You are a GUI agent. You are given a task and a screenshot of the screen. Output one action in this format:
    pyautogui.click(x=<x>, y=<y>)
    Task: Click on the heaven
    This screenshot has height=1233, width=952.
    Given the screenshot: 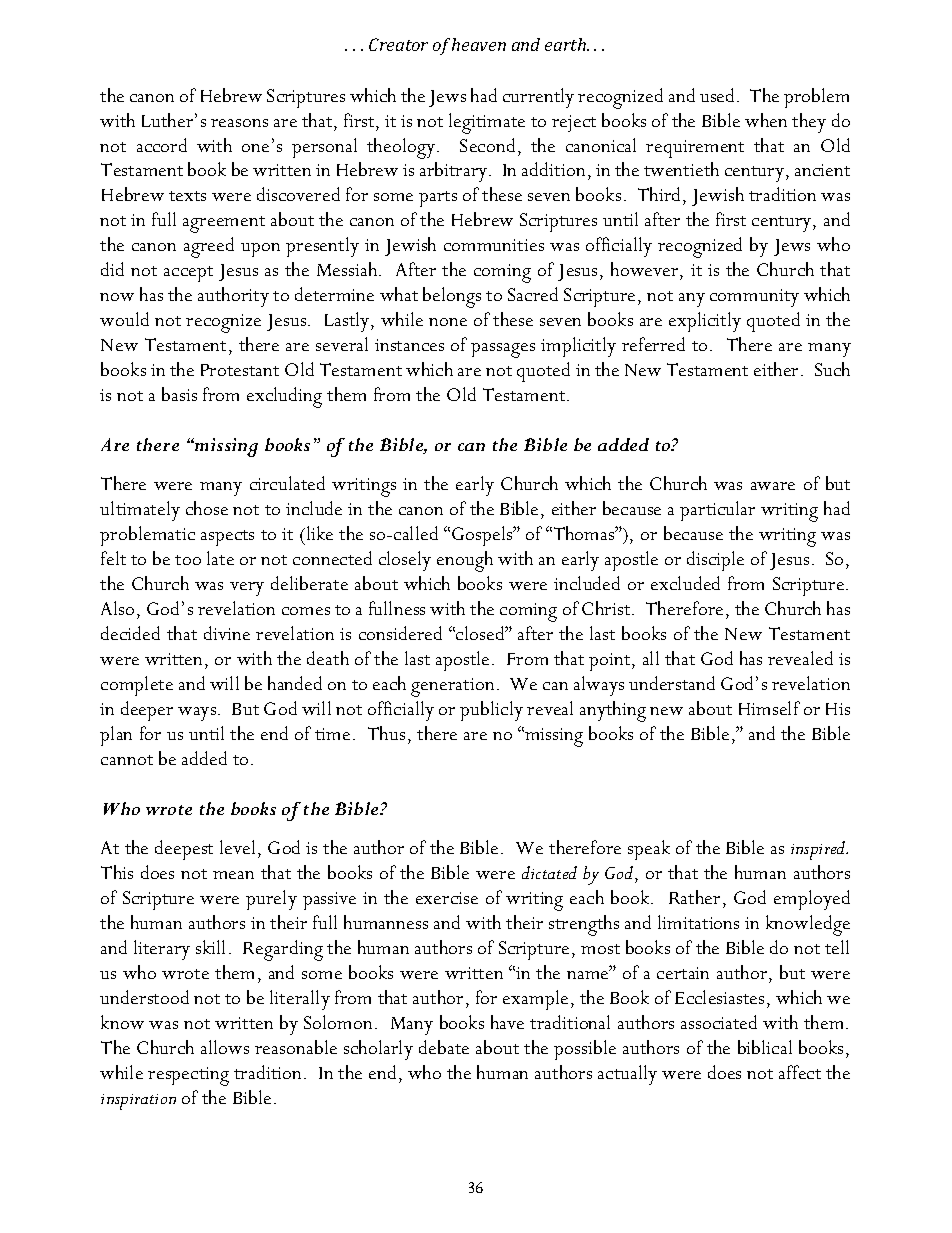 What is the action you would take?
    pyautogui.click(x=479, y=44)
